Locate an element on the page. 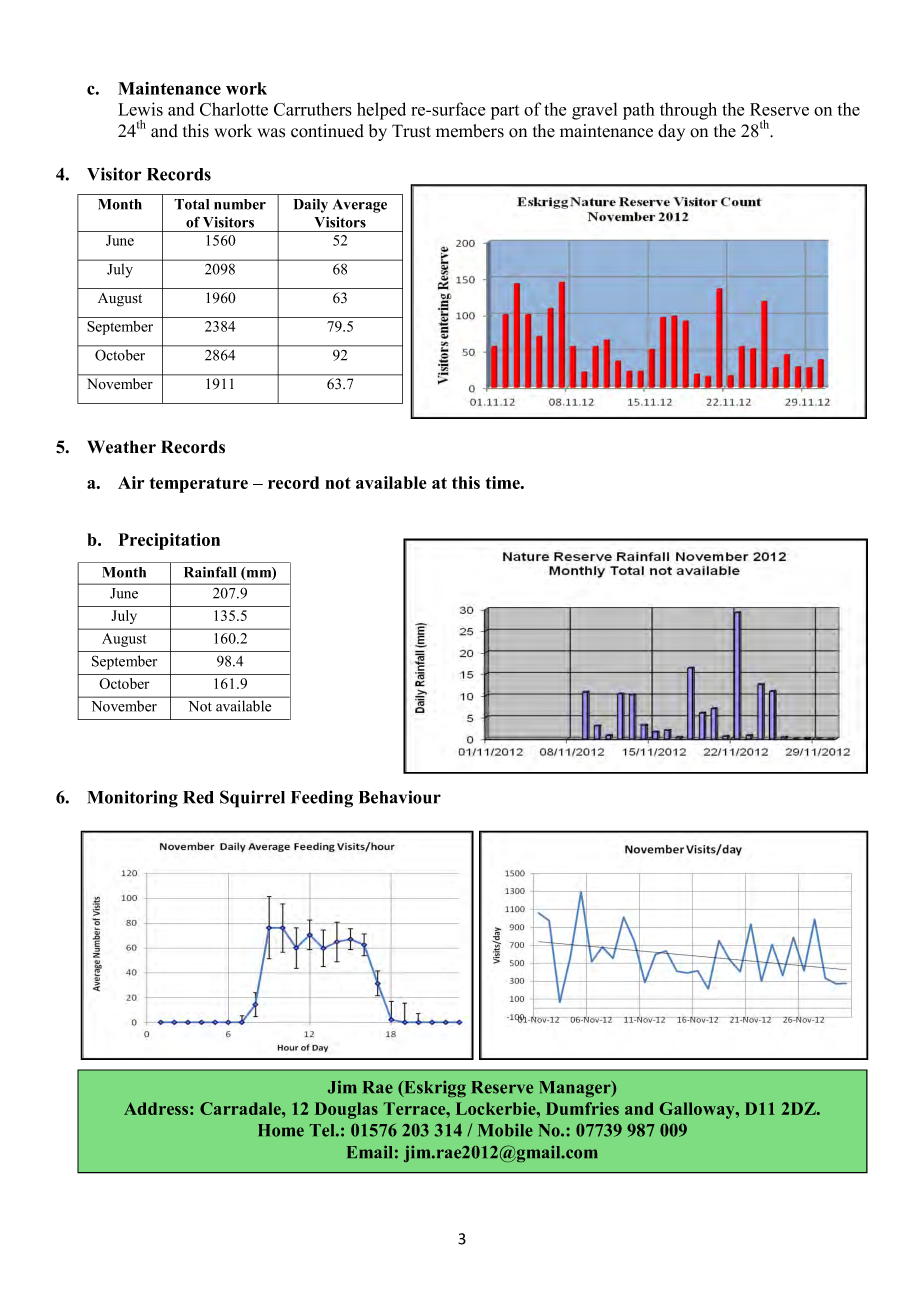 Image resolution: width=924 pixels, height=1307 pixels. path is located at coordinates (639, 111).
